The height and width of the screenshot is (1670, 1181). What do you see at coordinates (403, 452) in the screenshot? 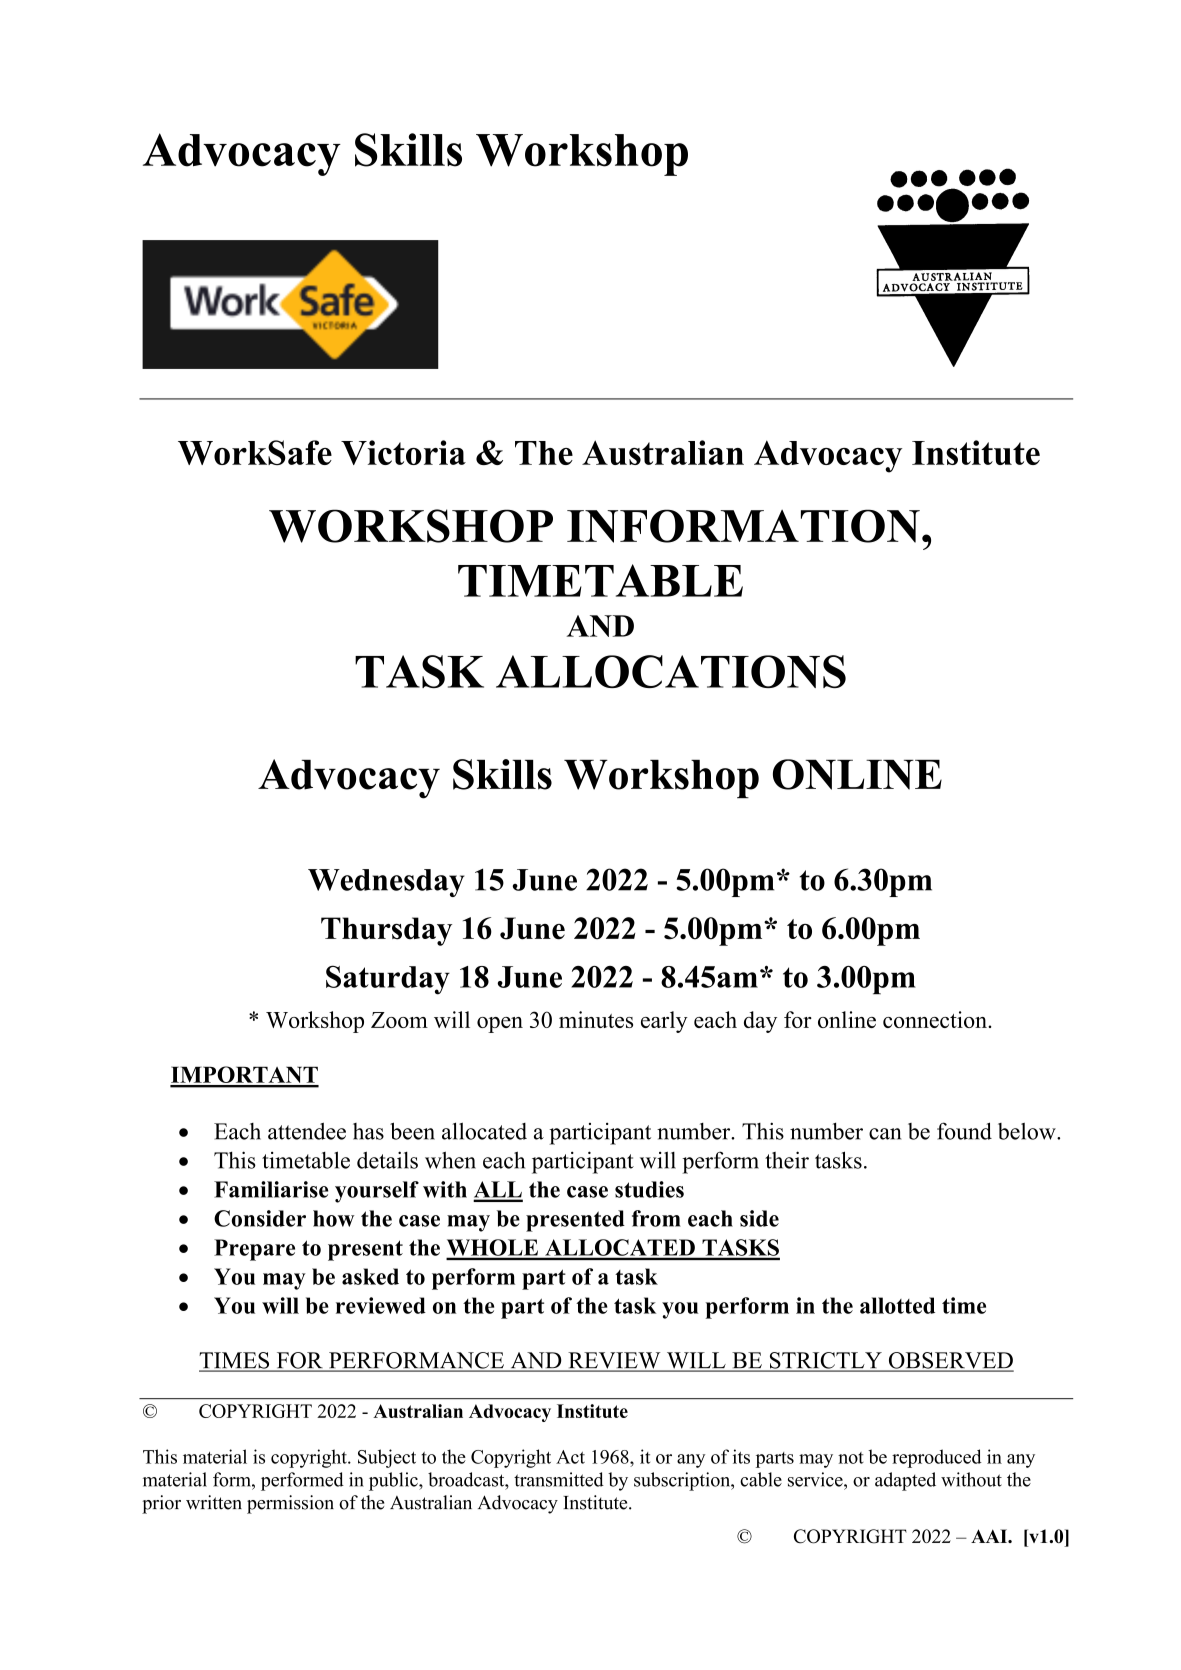
I see `Victoria` at bounding box center [403, 452].
